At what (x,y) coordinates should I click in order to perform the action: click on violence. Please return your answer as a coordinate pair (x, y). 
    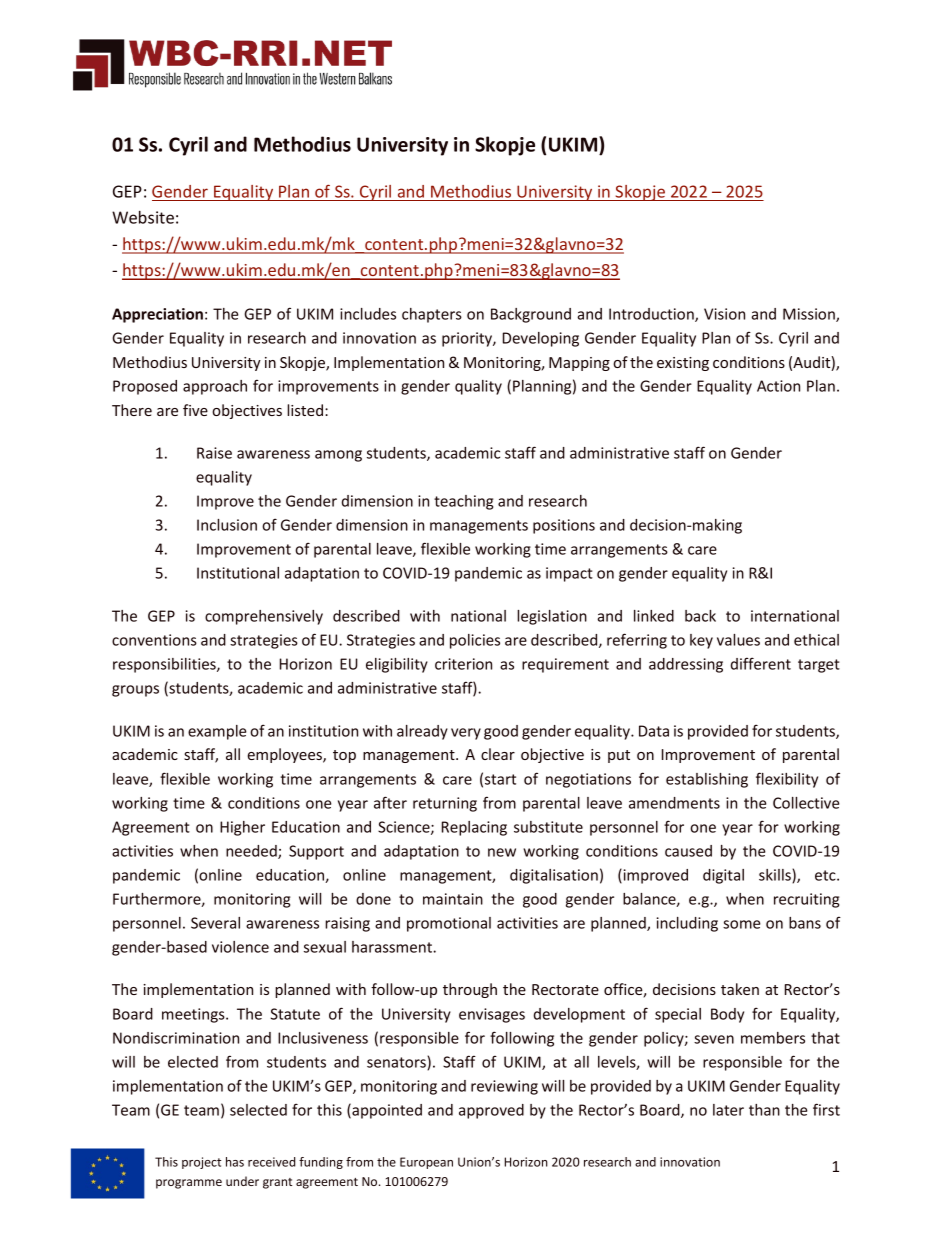
    Looking at the image, I should click on (240, 947).
